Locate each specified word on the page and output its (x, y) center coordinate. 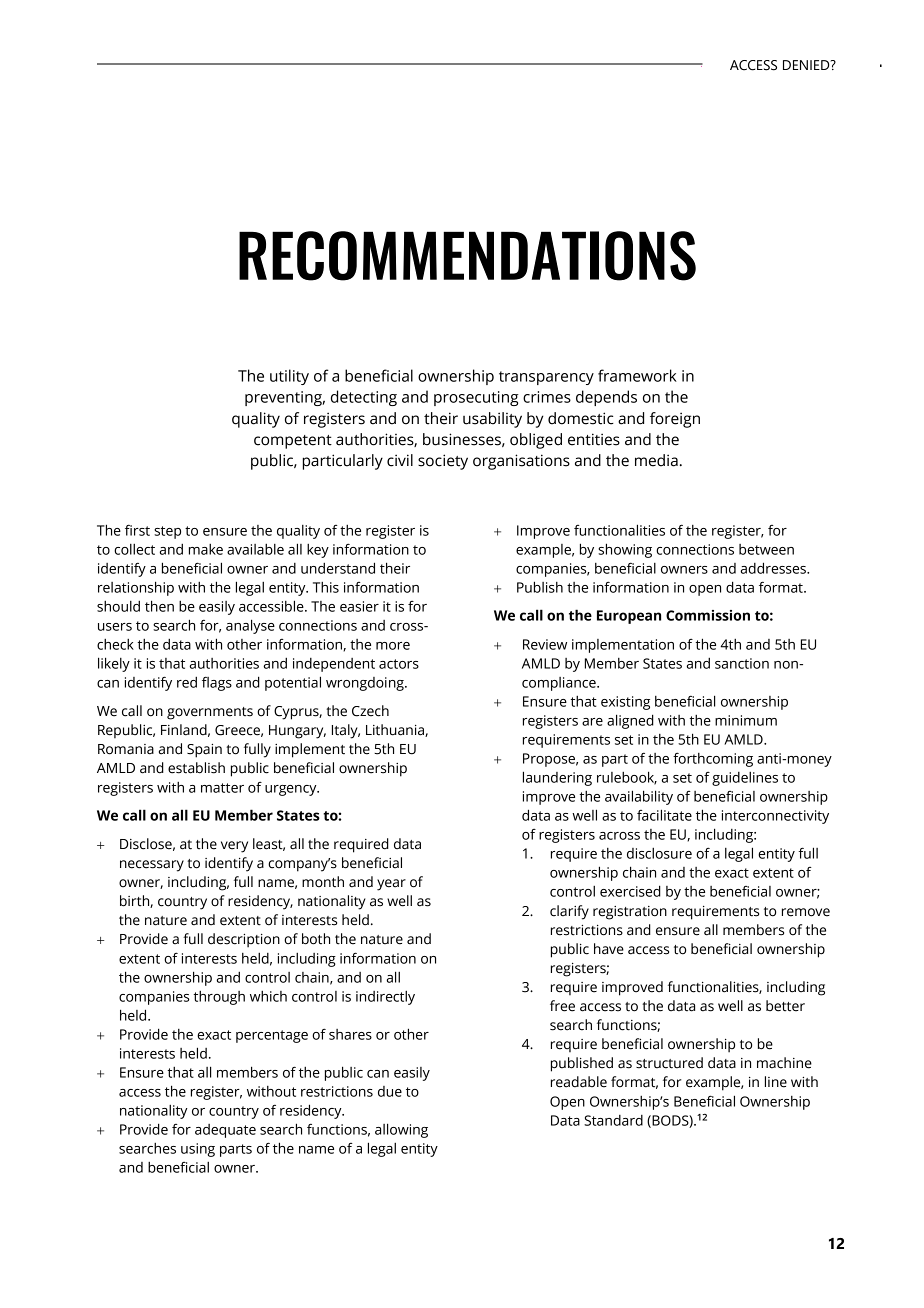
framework (637, 375)
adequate (225, 1131)
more (393, 646)
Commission (708, 615)
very (234, 847)
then (159, 606)
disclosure (659, 853)
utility (289, 377)
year (391, 885)
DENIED (807, 65)
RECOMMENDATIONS (467, 256)
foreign (675, 420)
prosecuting (476, 398)
